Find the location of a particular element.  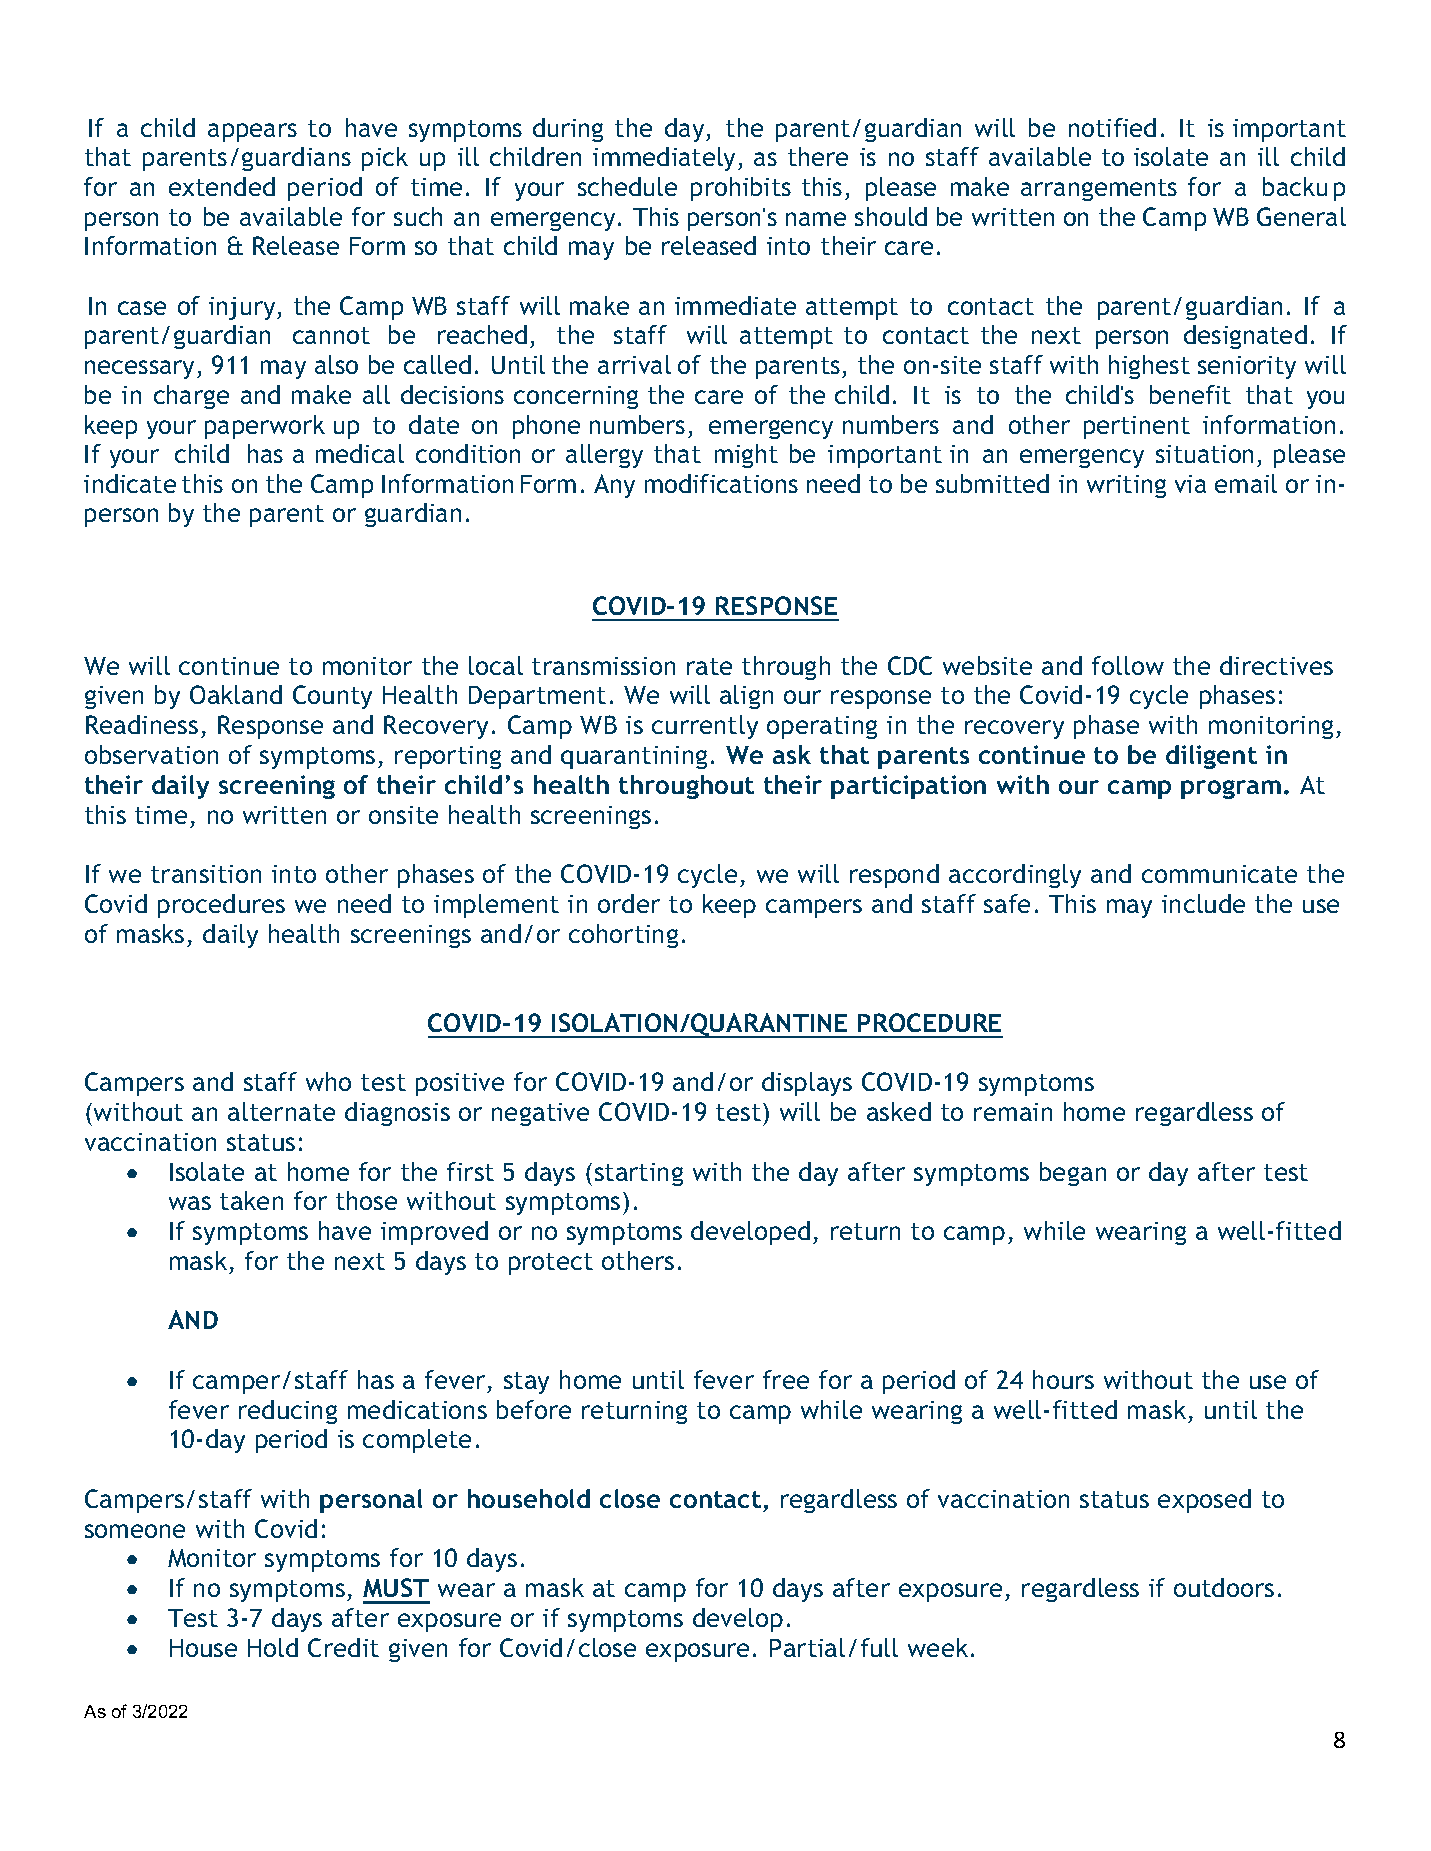

rate is located at coordinates (709, 666).
